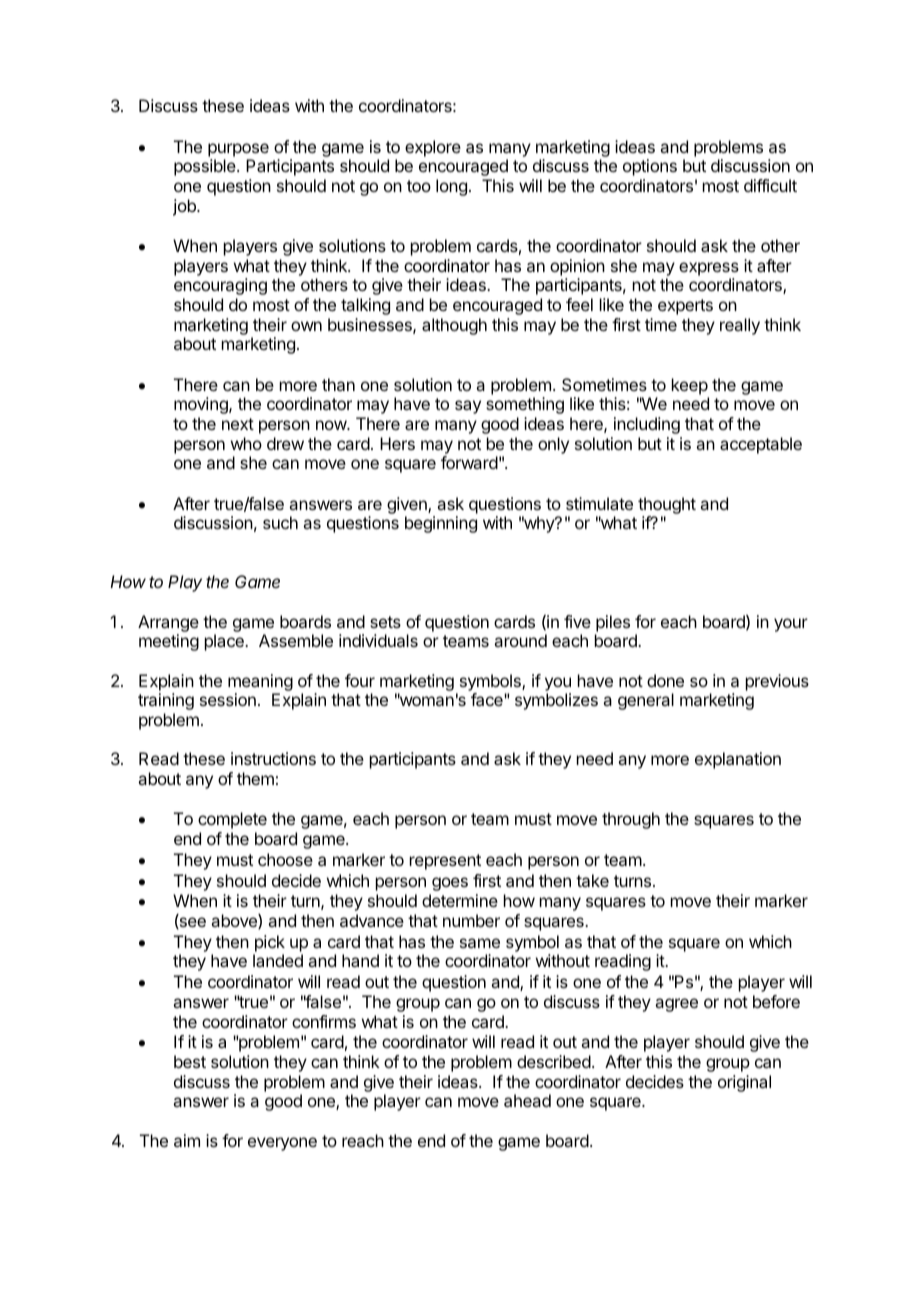 Image resolution: width=924 pixels, height=1308 pixels. Describe the element at coordinates (451, 187) in the screenshot. I see `long` at that location.
